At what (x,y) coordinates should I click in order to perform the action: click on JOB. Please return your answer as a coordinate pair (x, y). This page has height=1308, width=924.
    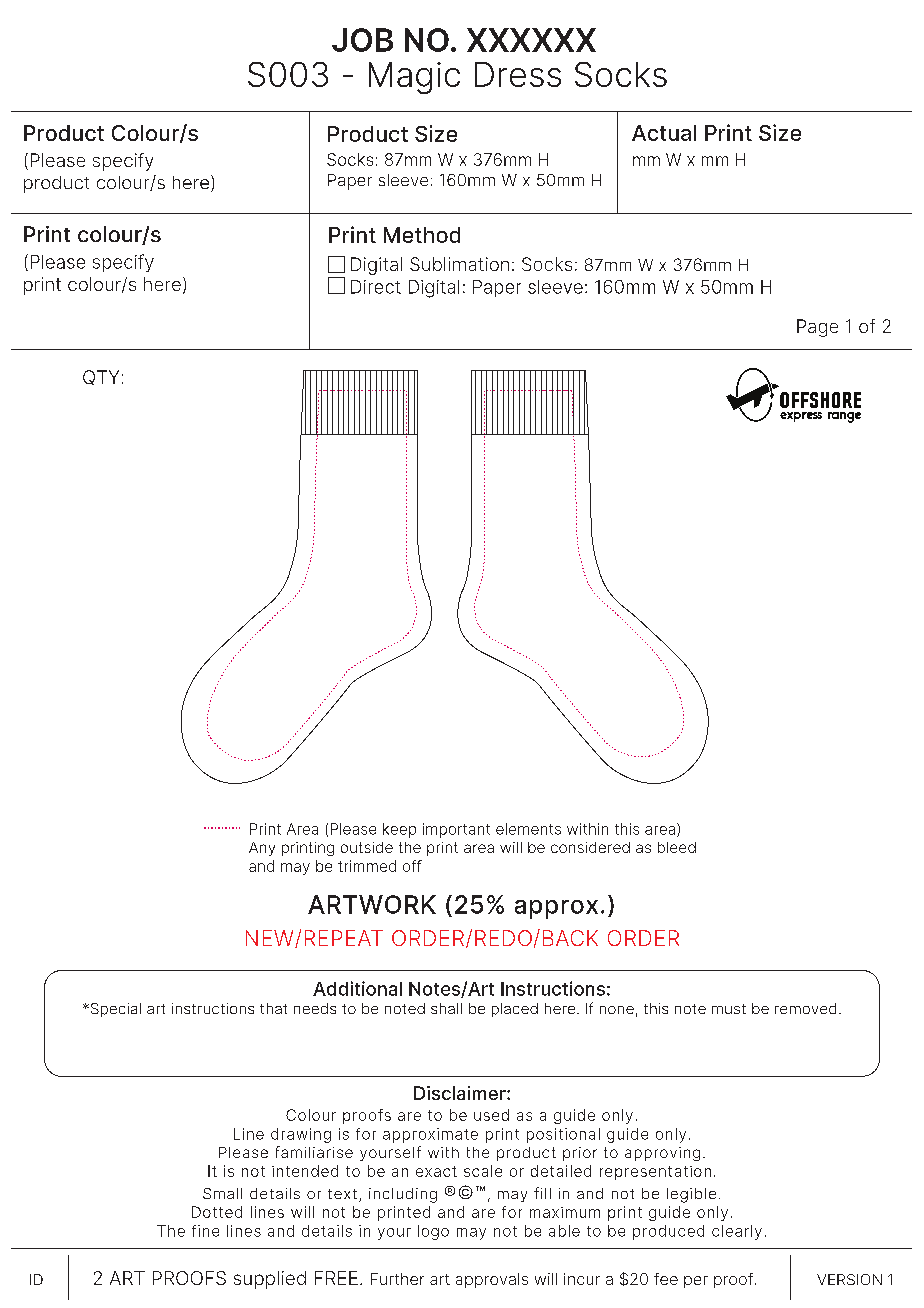
    Looking at the image, I should click on (362, 40).
